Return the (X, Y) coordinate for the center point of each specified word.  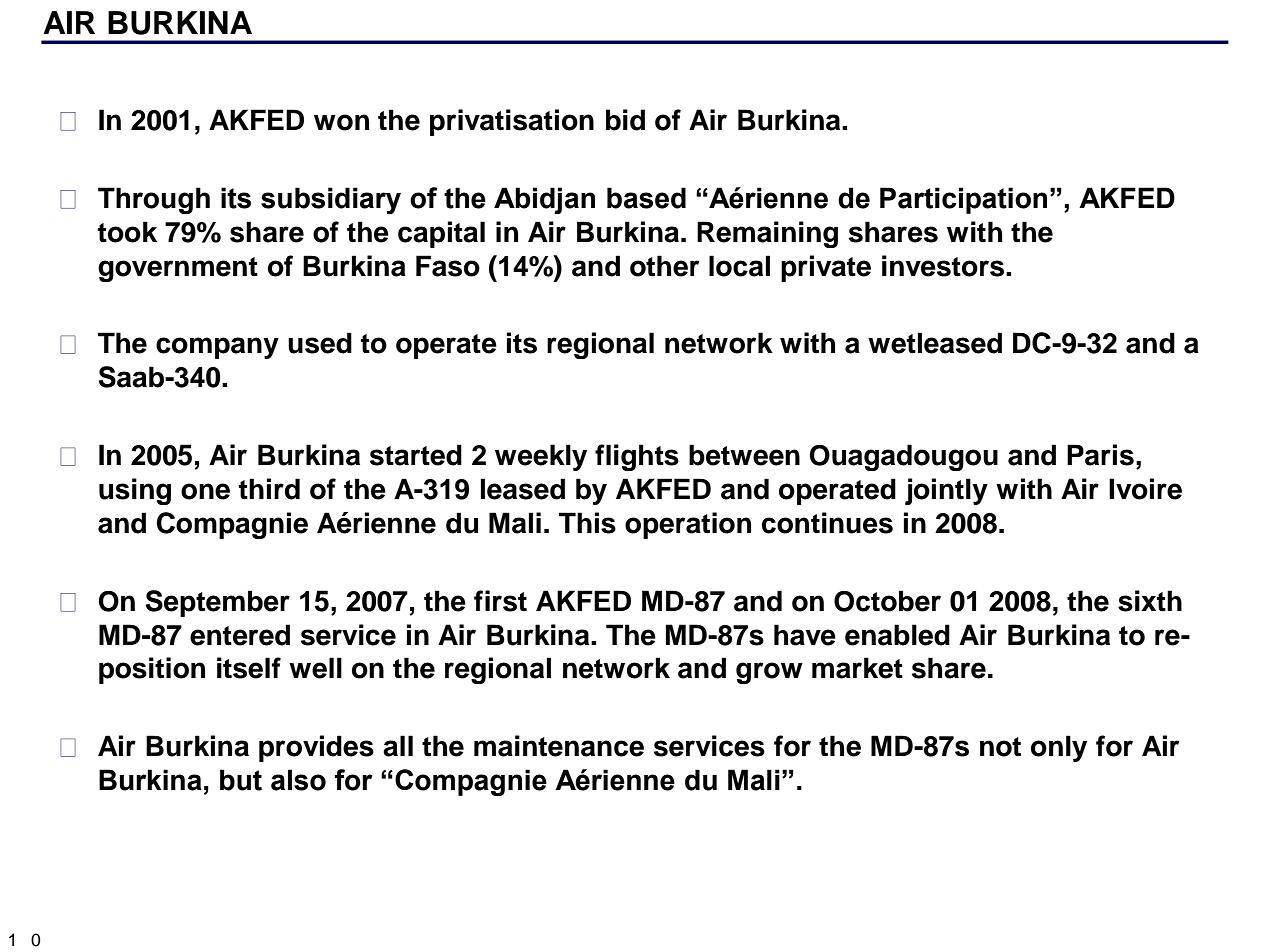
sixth (1150, 601)
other (664, 266)
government (178, 269)
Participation (963, 200)
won (341, 122)
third (269, 489)
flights (637, 457)
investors (943, 266)
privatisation (512, 122)
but (241, 780)
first (500, 601)
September (217, 603)
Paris (1100, 455)
